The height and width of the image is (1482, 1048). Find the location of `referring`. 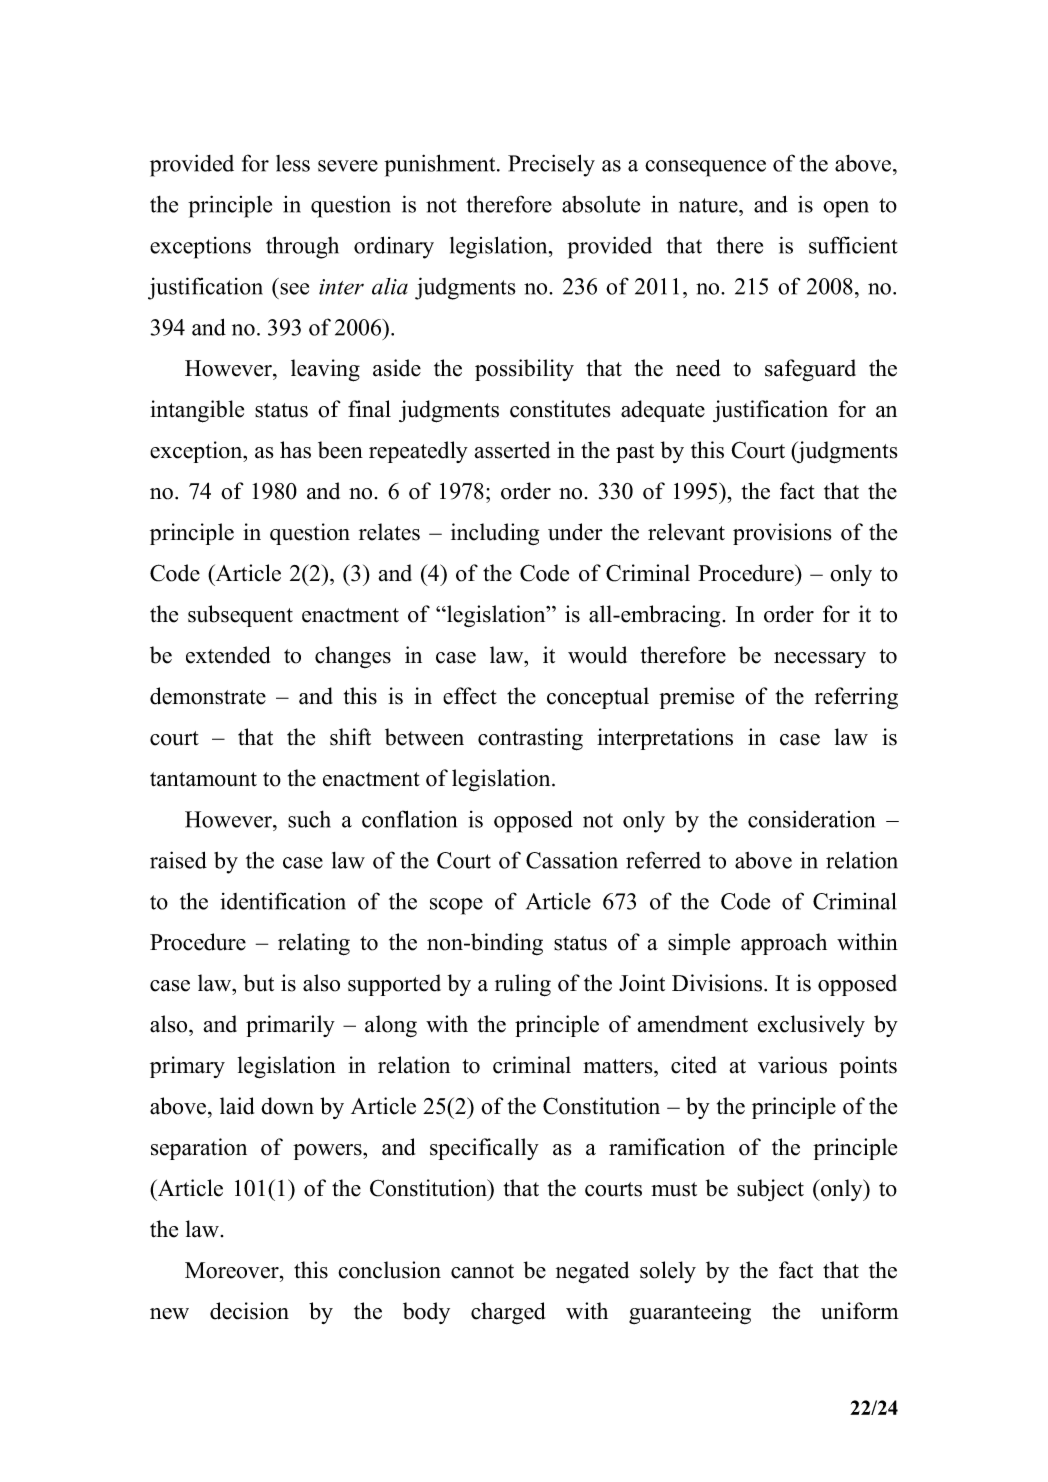

referring is located at coordinates (856, 698).
